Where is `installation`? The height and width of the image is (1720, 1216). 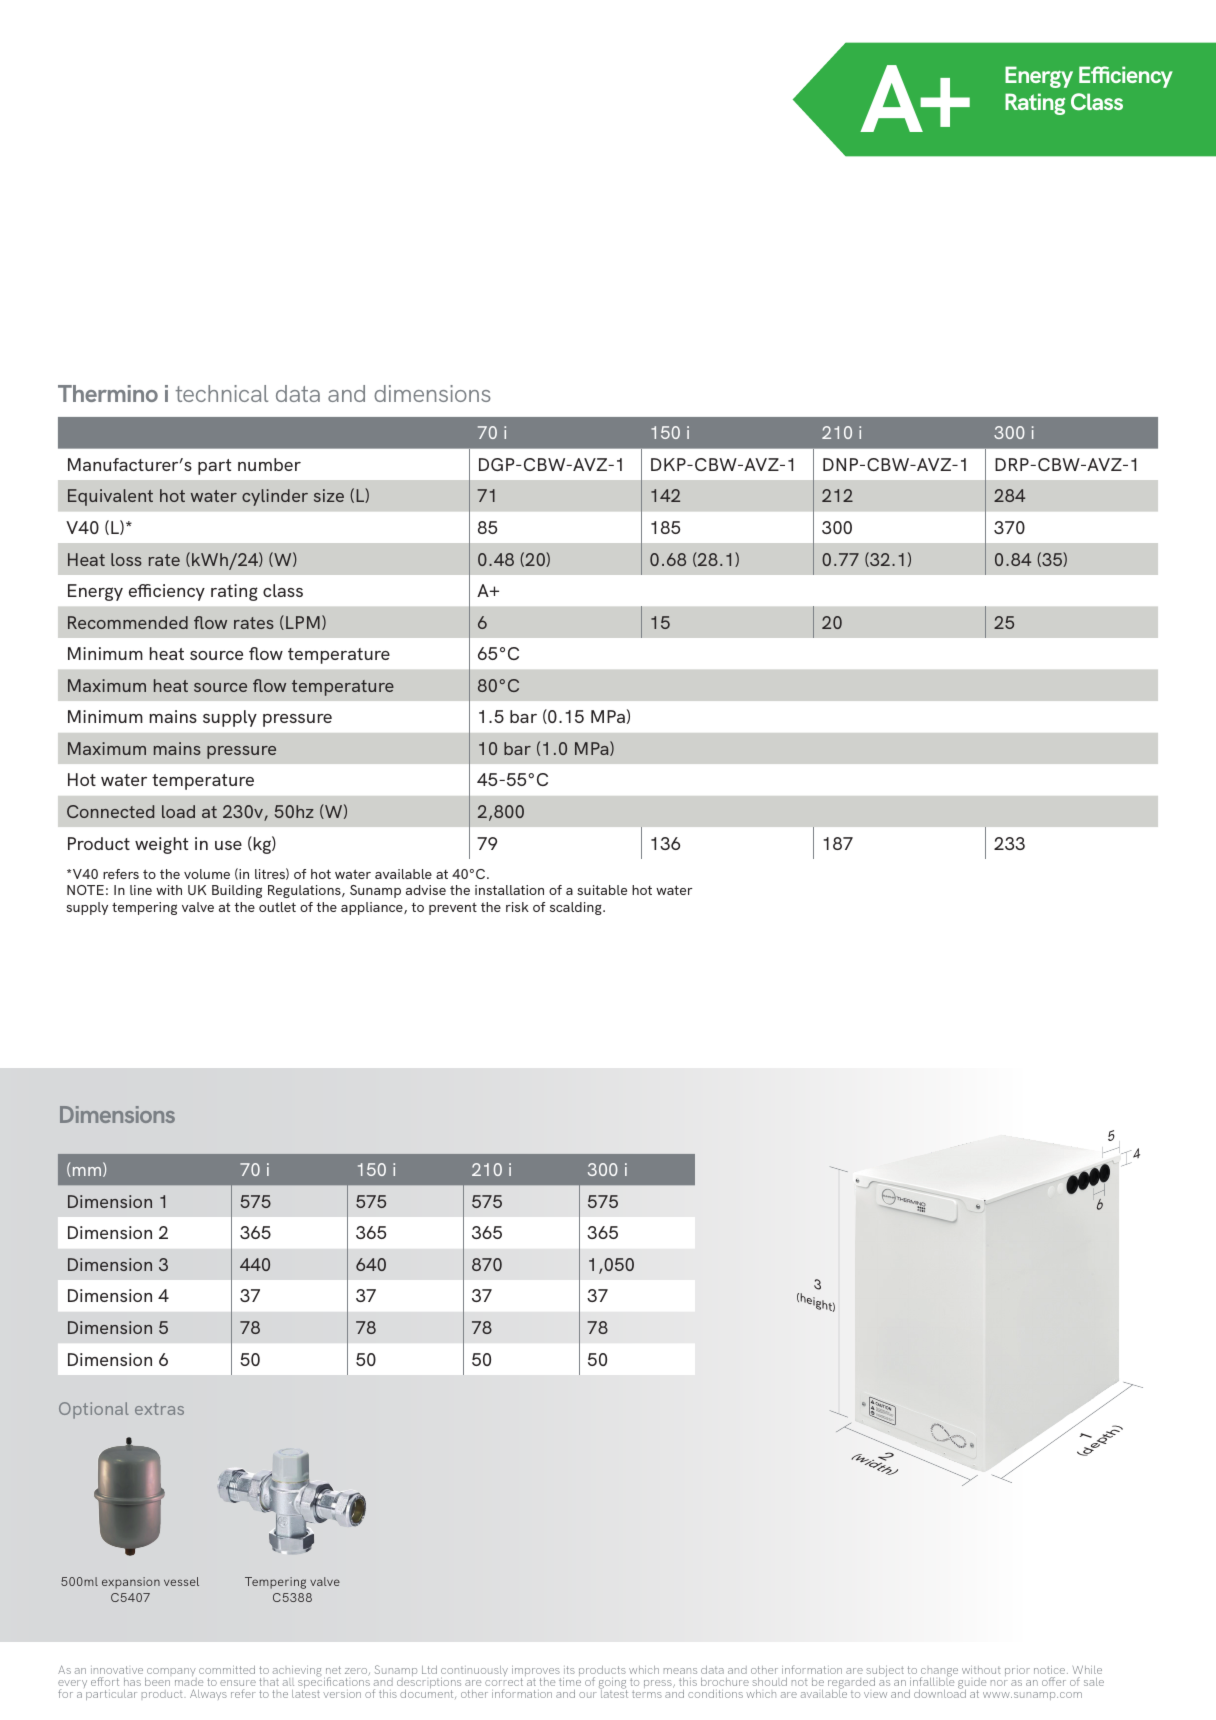 installation is located at coordinates (509, 890).
